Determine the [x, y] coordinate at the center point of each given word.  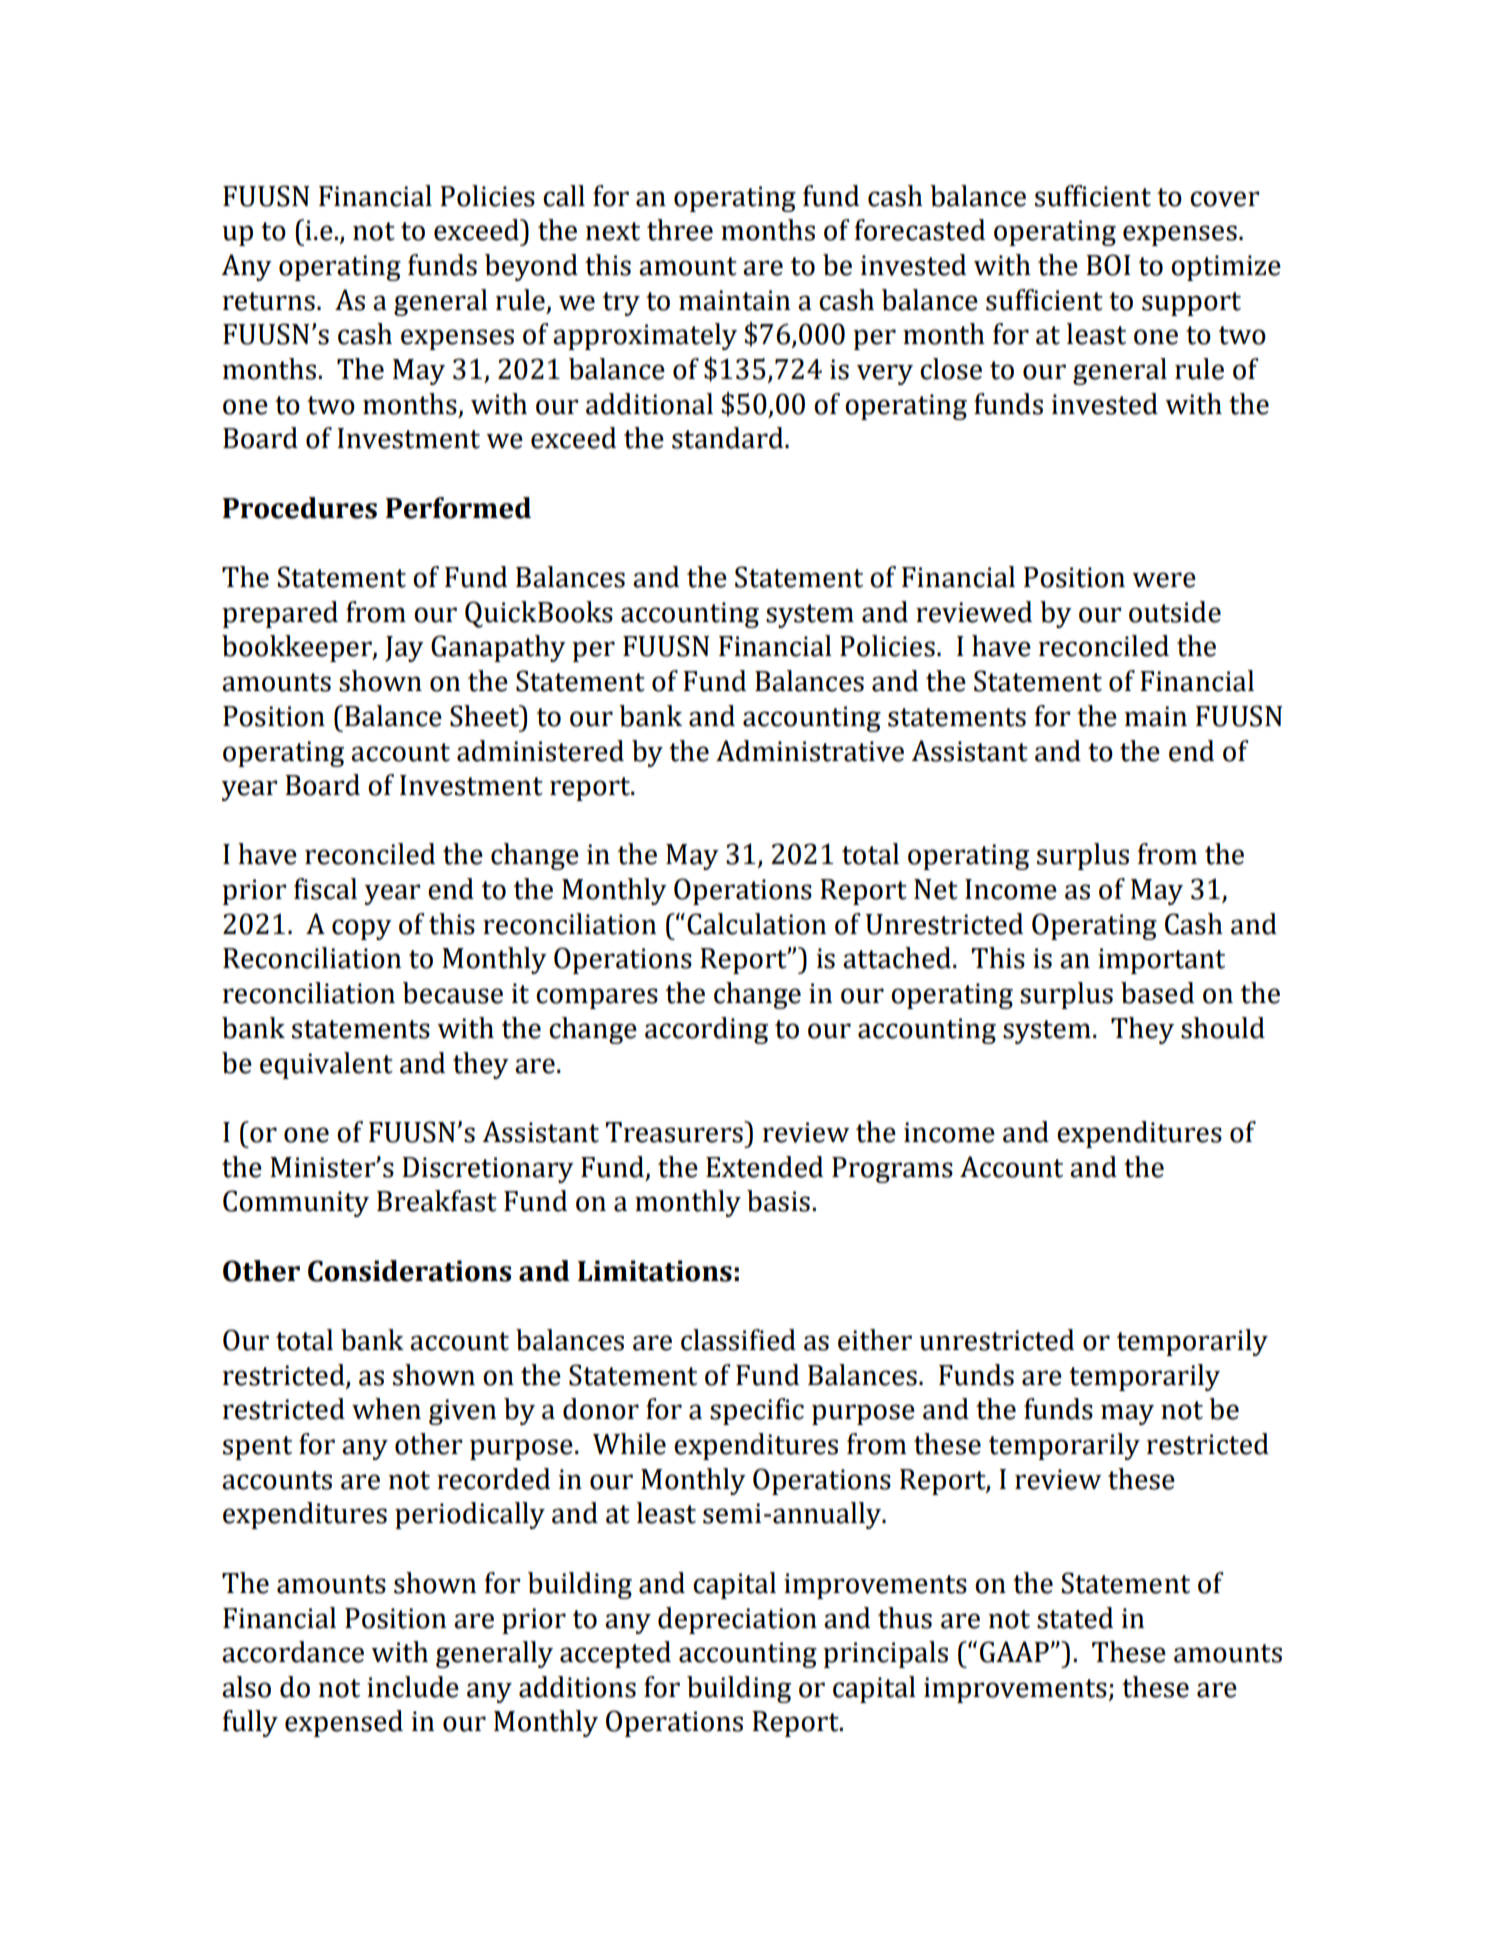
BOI [1108, 265]
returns [269, 301]
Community [296, 1203]
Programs [892, 1170]
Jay [404, 649]
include [413, 1687]
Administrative [810, 751]
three [680, 230]
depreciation [737, 1620]
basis [778, 1201]
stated [1075, 1618]
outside [1175, 612]
